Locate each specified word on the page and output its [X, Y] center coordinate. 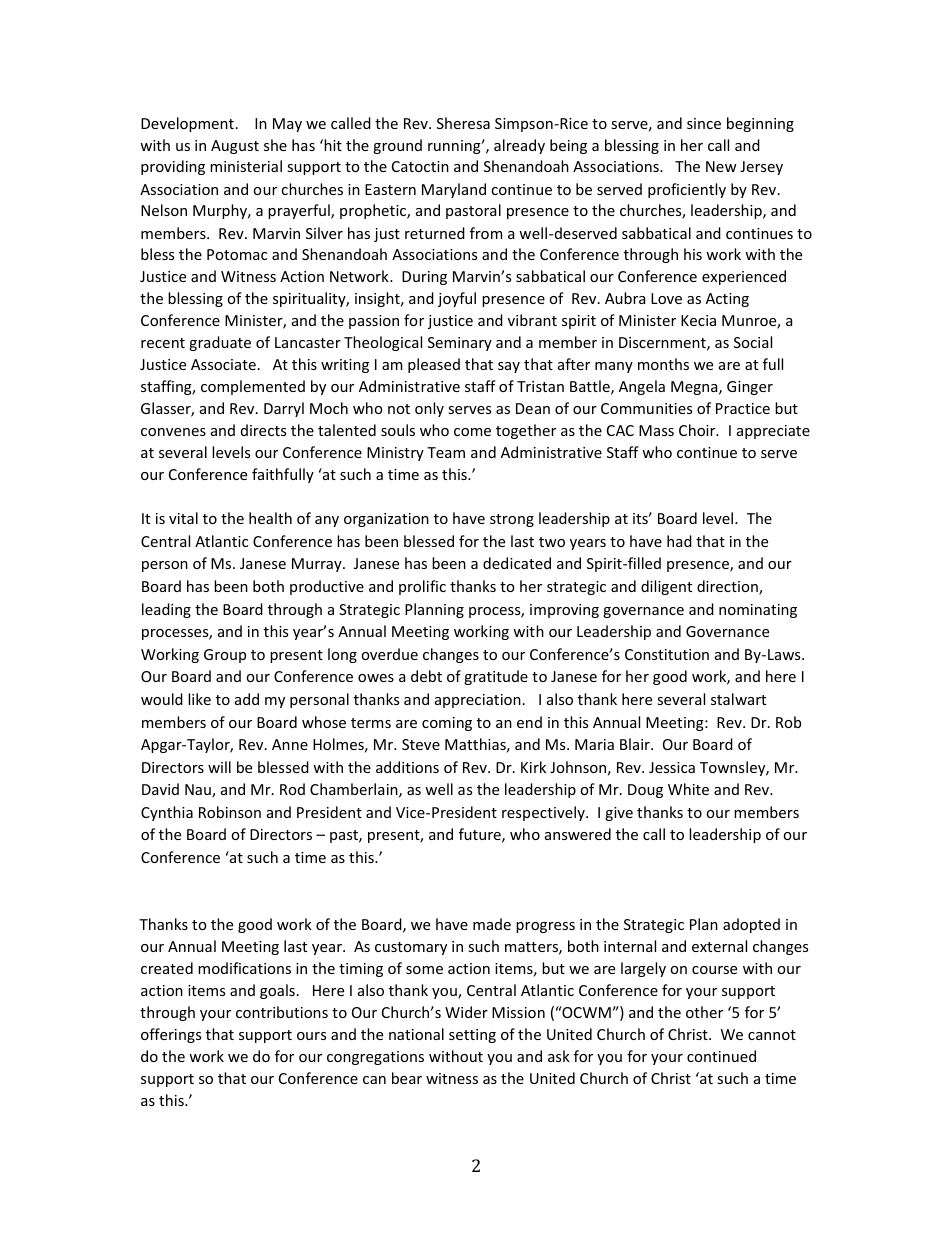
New [721, 166]
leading [166, 610]
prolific [422, 587]
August [235, 147]
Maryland [454, 190]
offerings [171, 1035]
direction [728, 587]
